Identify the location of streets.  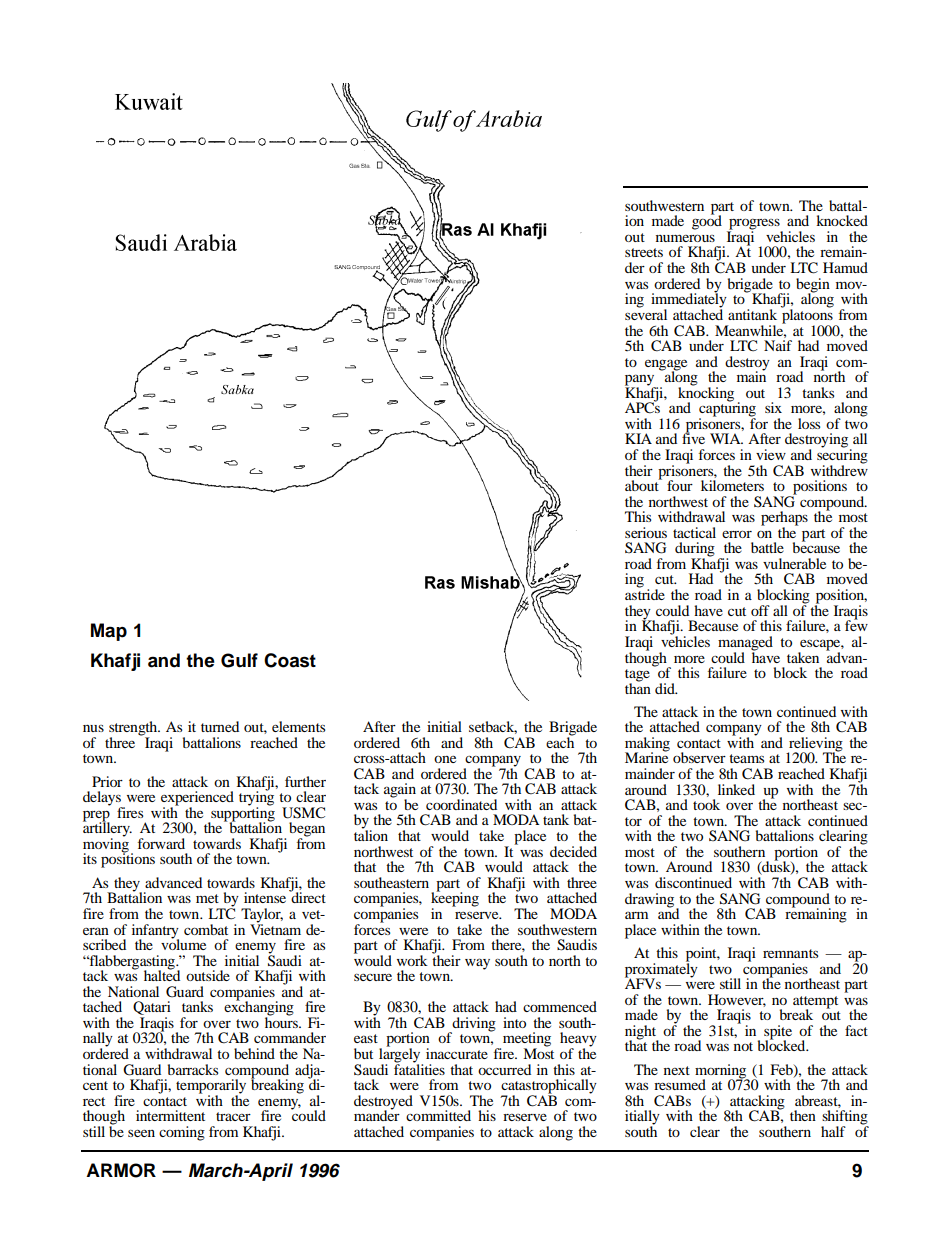
(644, 252).
